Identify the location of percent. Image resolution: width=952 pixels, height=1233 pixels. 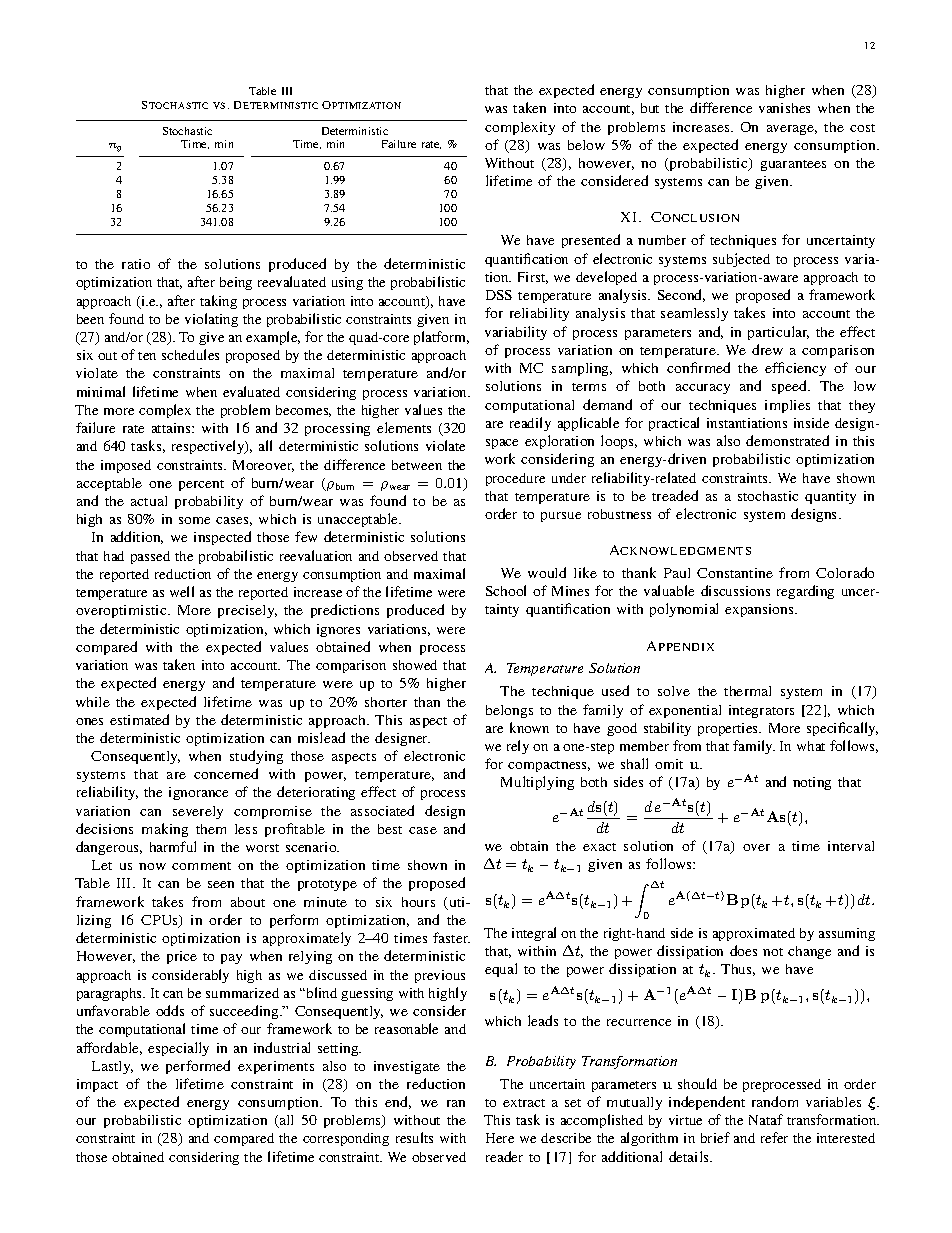
(201, 485).
